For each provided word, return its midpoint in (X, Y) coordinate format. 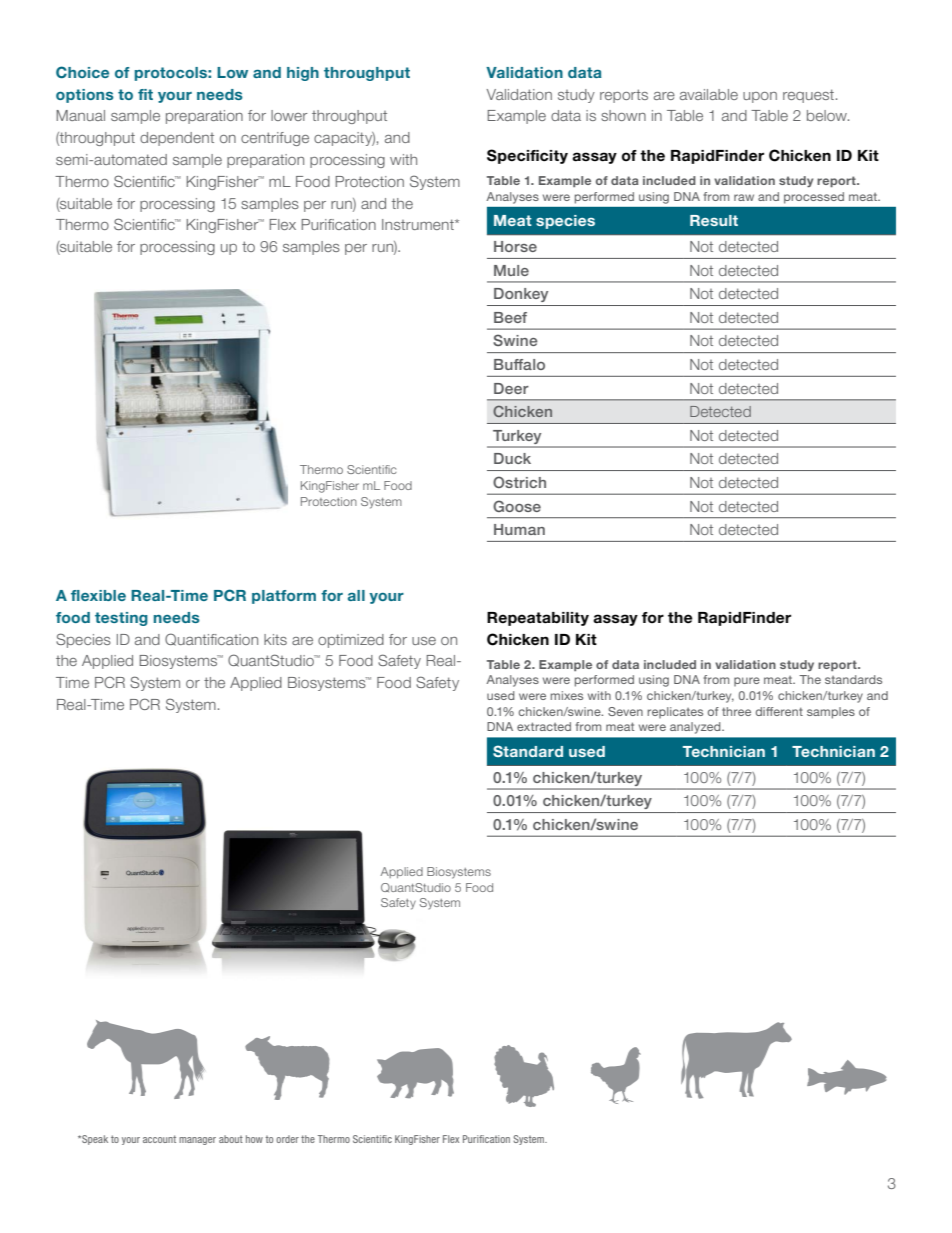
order (287, 1139)
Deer (511, 388)
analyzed (696, 728)
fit (145, 94)
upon (760, 97)
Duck (512, 458)
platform (284, 597)
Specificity (527, 156)
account (159, 1139)
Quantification (211, 639)
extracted (544, 726)
